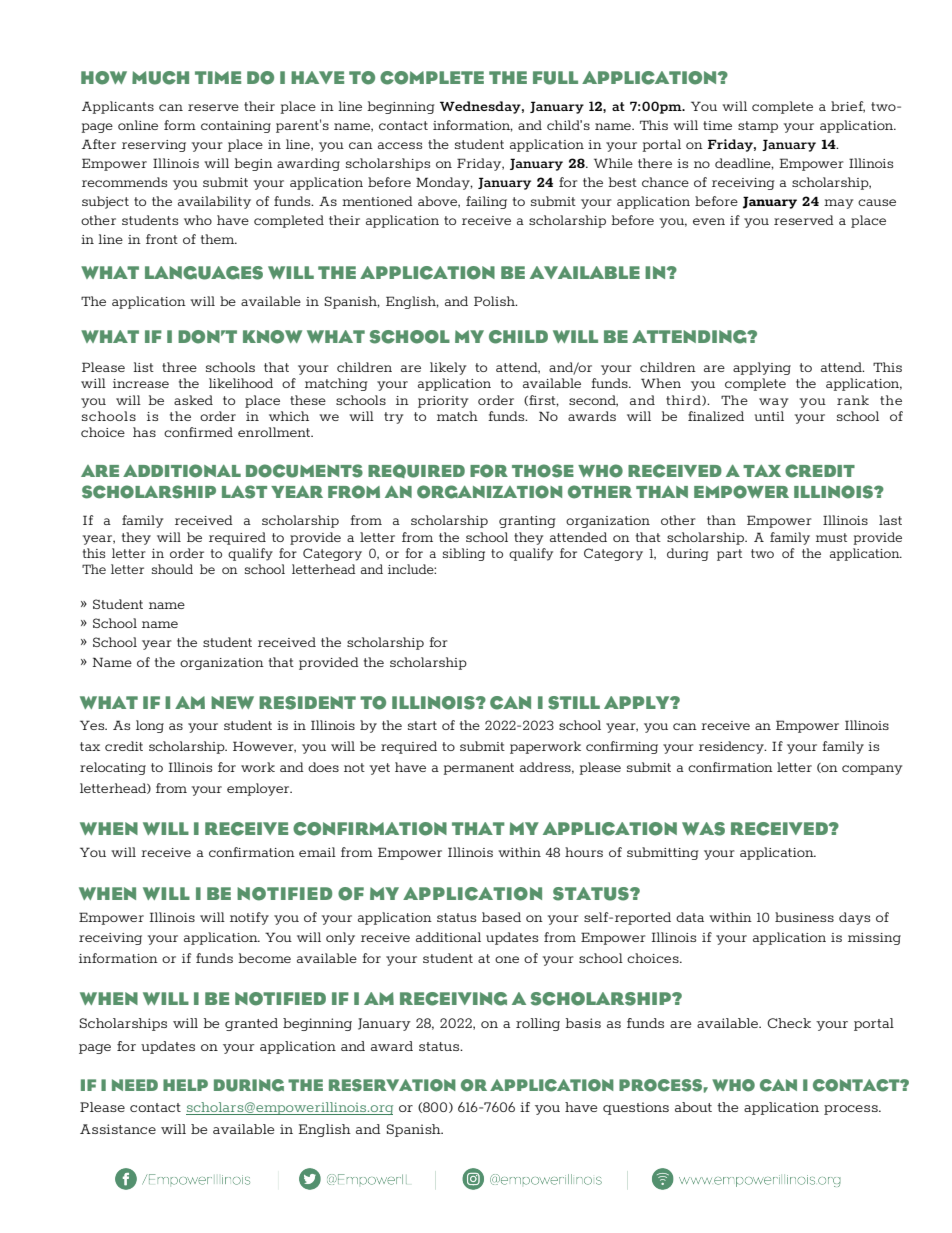 This page has height=1233, width=952. What do you see at coordinates (555, 78) in the page?
I see `FULL` at bounding box center [555, 78].
